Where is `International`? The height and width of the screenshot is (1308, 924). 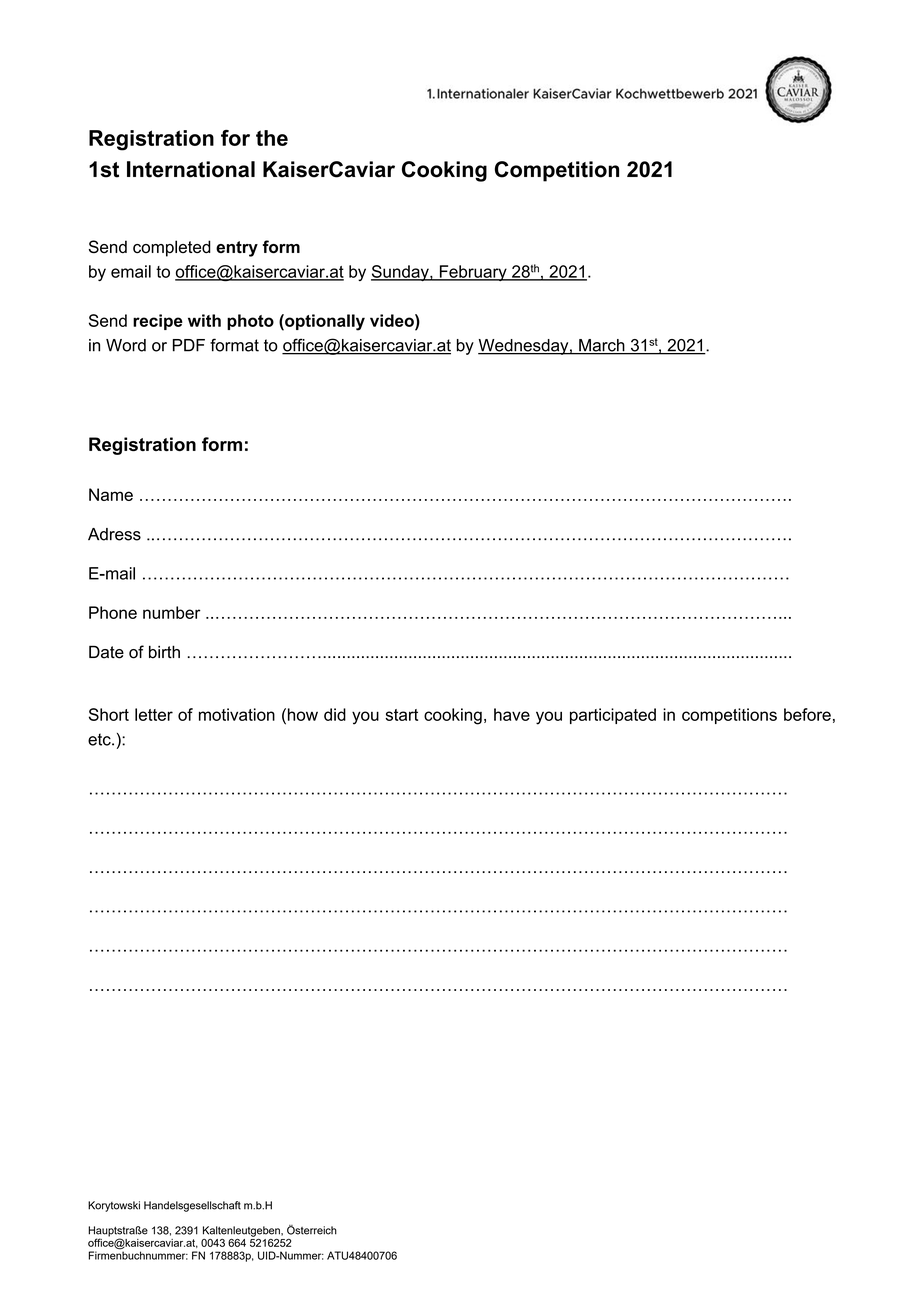 International is located at coordinates (191, 169).
